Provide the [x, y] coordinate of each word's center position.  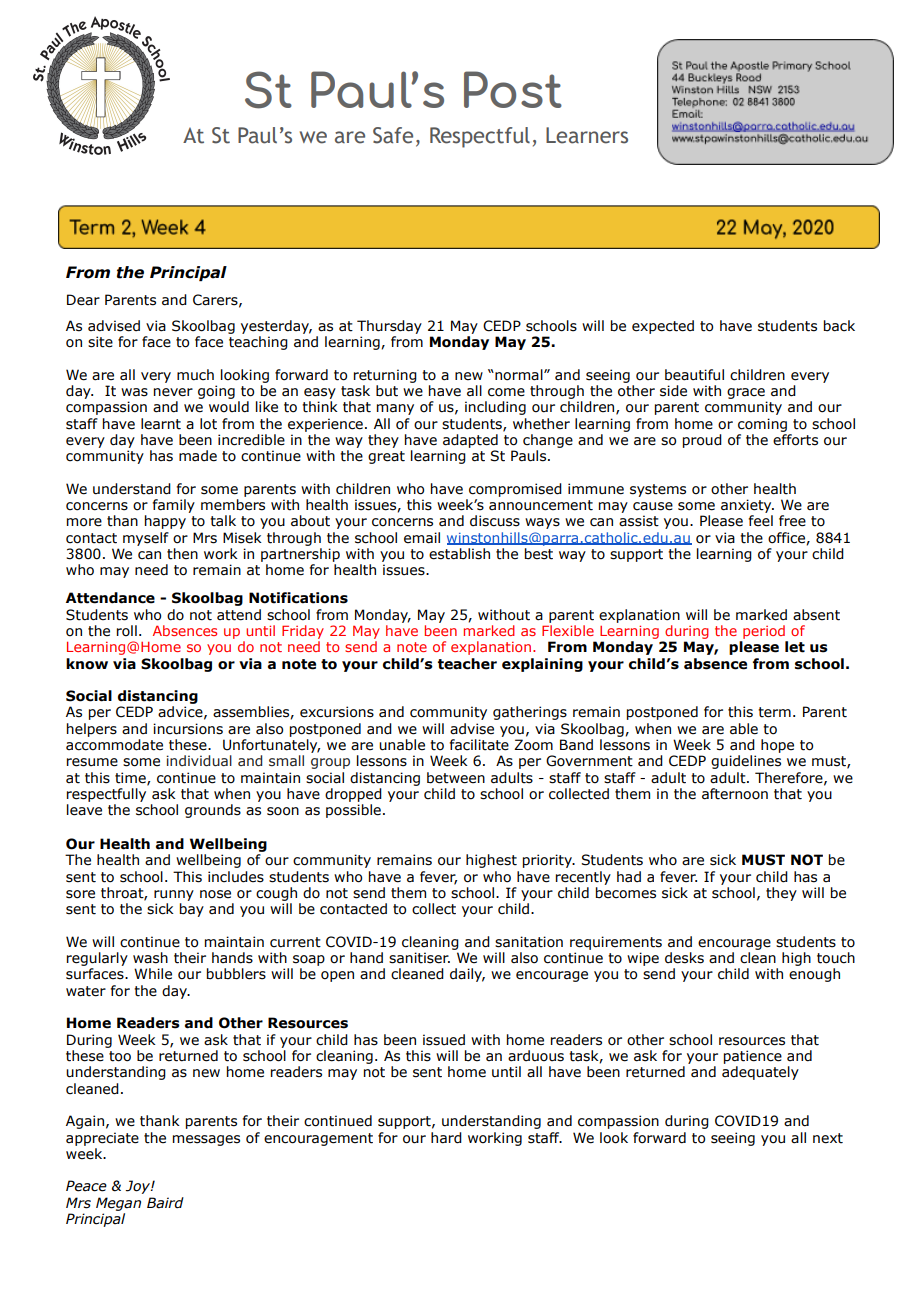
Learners [587, 135]
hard [446, 1138]
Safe [393, 135]
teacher [467, 664]
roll [127, 631]
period [764, 632]
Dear [83, 300]
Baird [165, 1203]
